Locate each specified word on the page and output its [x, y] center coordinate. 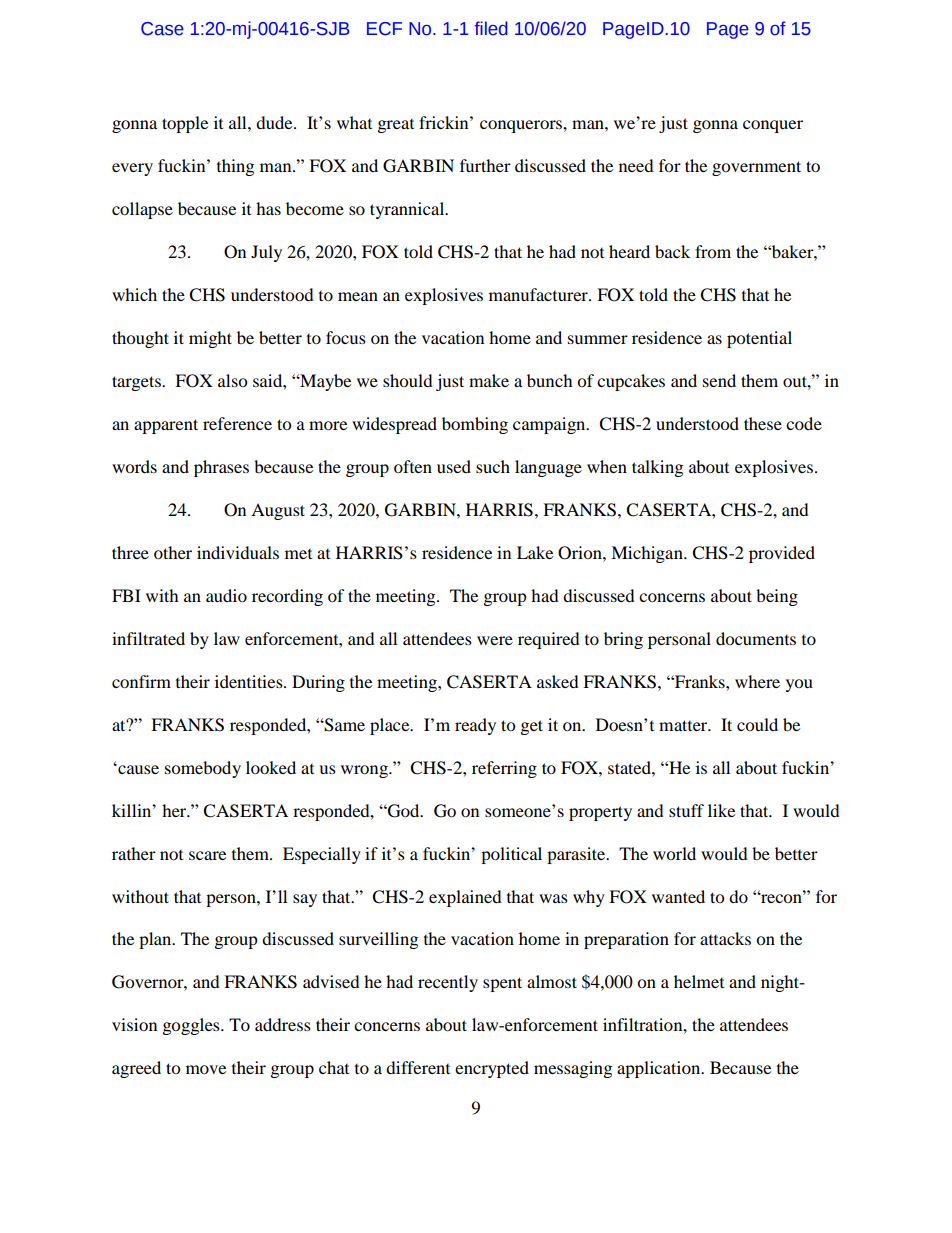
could [757, 724]
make [489, 380]
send [719, 380]
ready [475, 726]
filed [491, 28]
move [206, 1069]
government [756, 168]
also [232, 380]
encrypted [492, 1069]
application [660, 1069]
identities [250, 681]
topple [185, 124]
